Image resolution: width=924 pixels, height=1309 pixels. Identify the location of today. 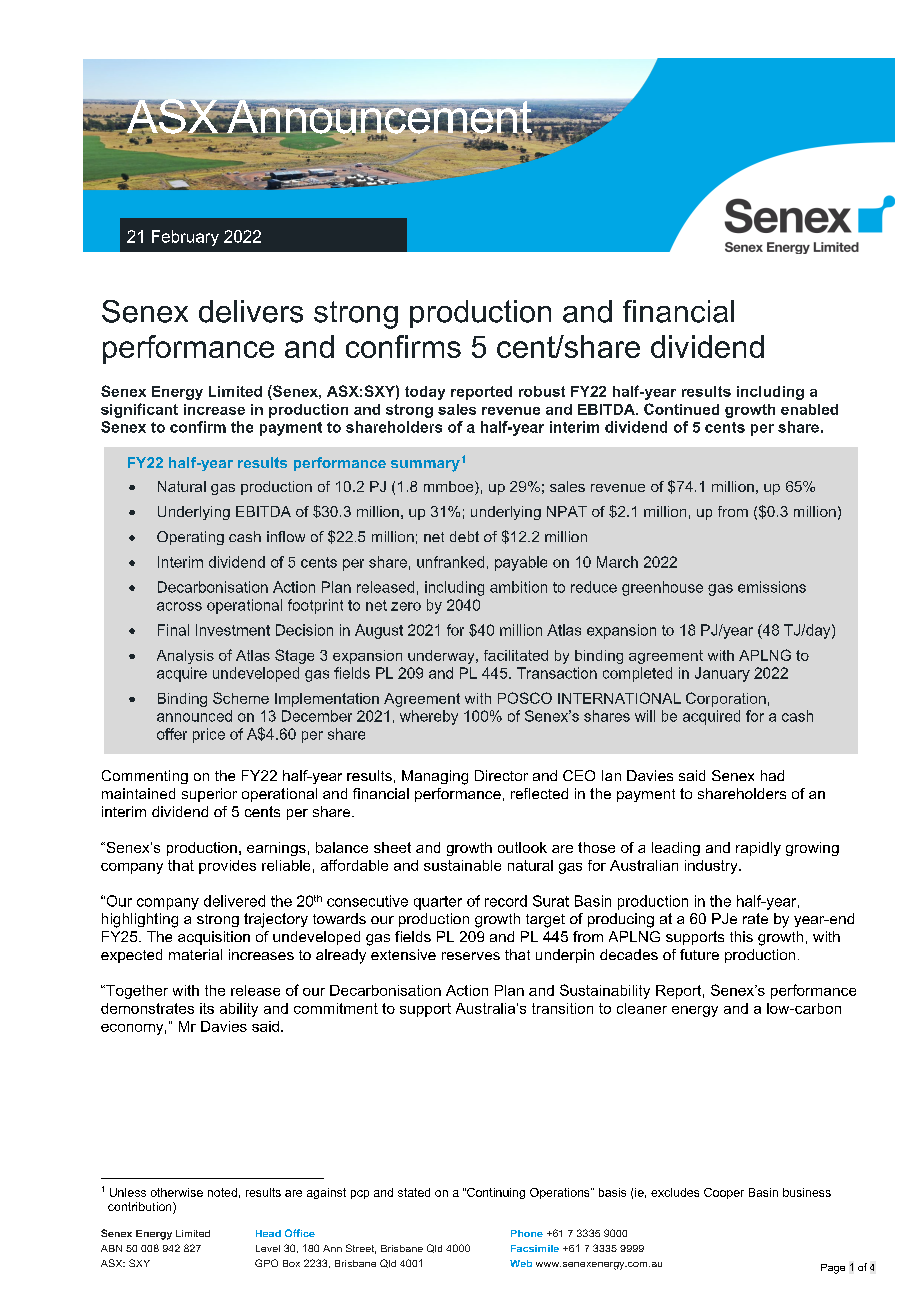
(425, 393).
